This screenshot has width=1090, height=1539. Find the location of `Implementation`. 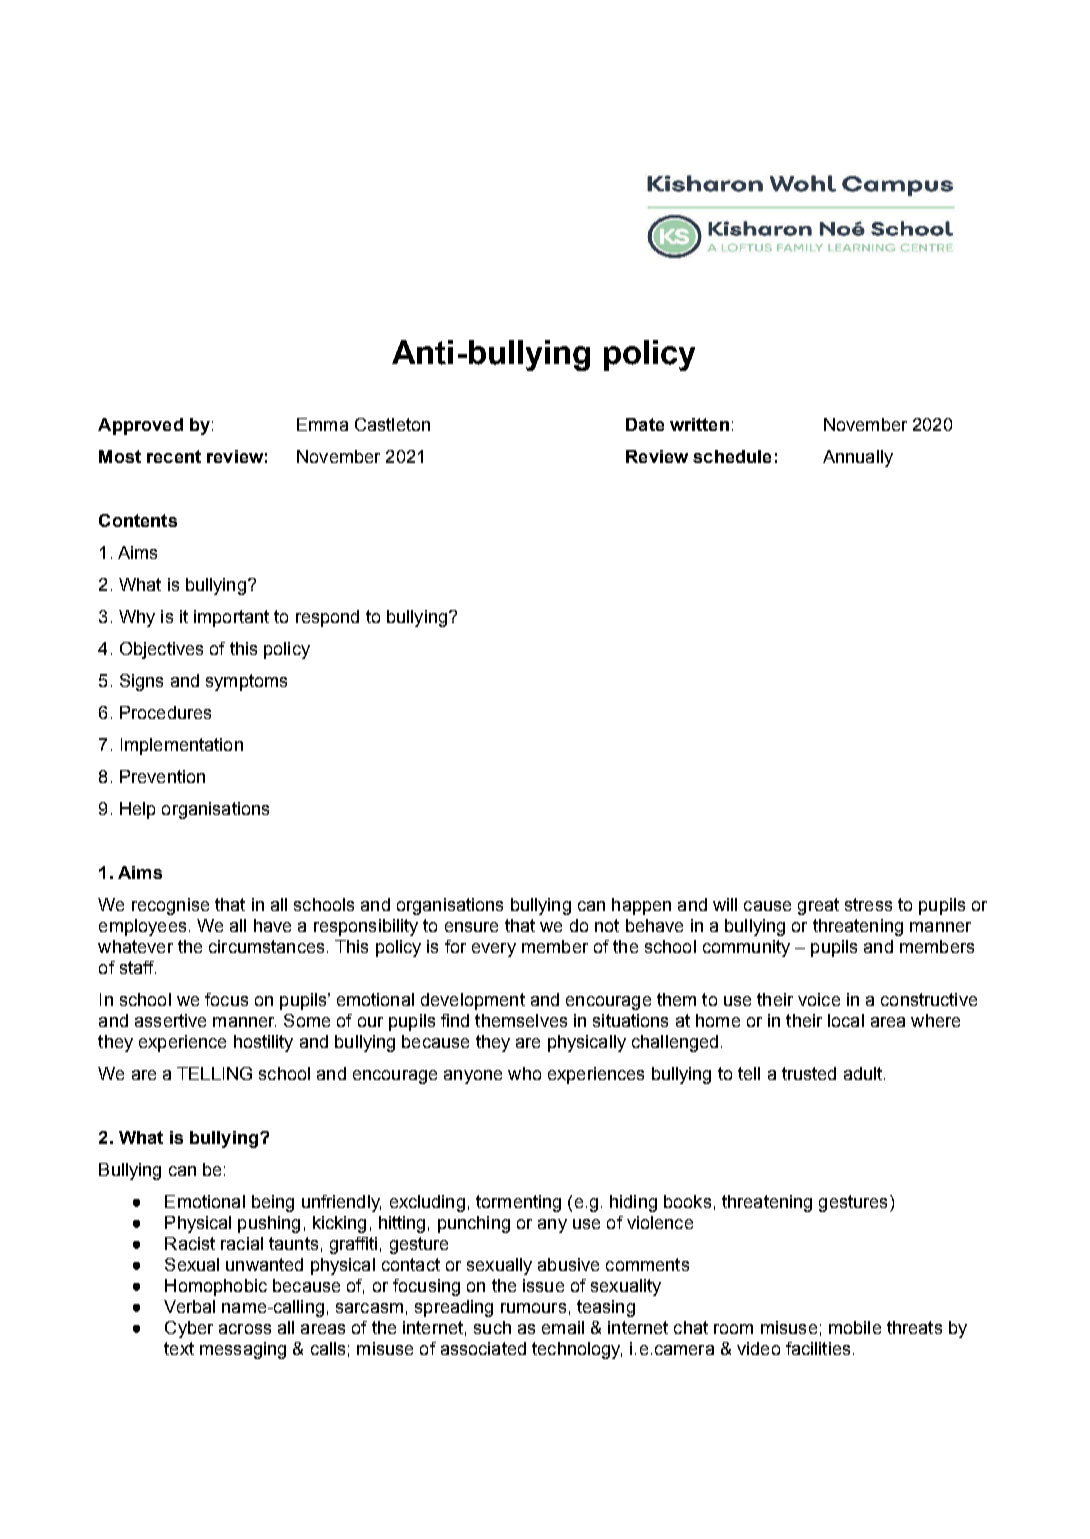

Implementation is located at coordinates (182, 746).
